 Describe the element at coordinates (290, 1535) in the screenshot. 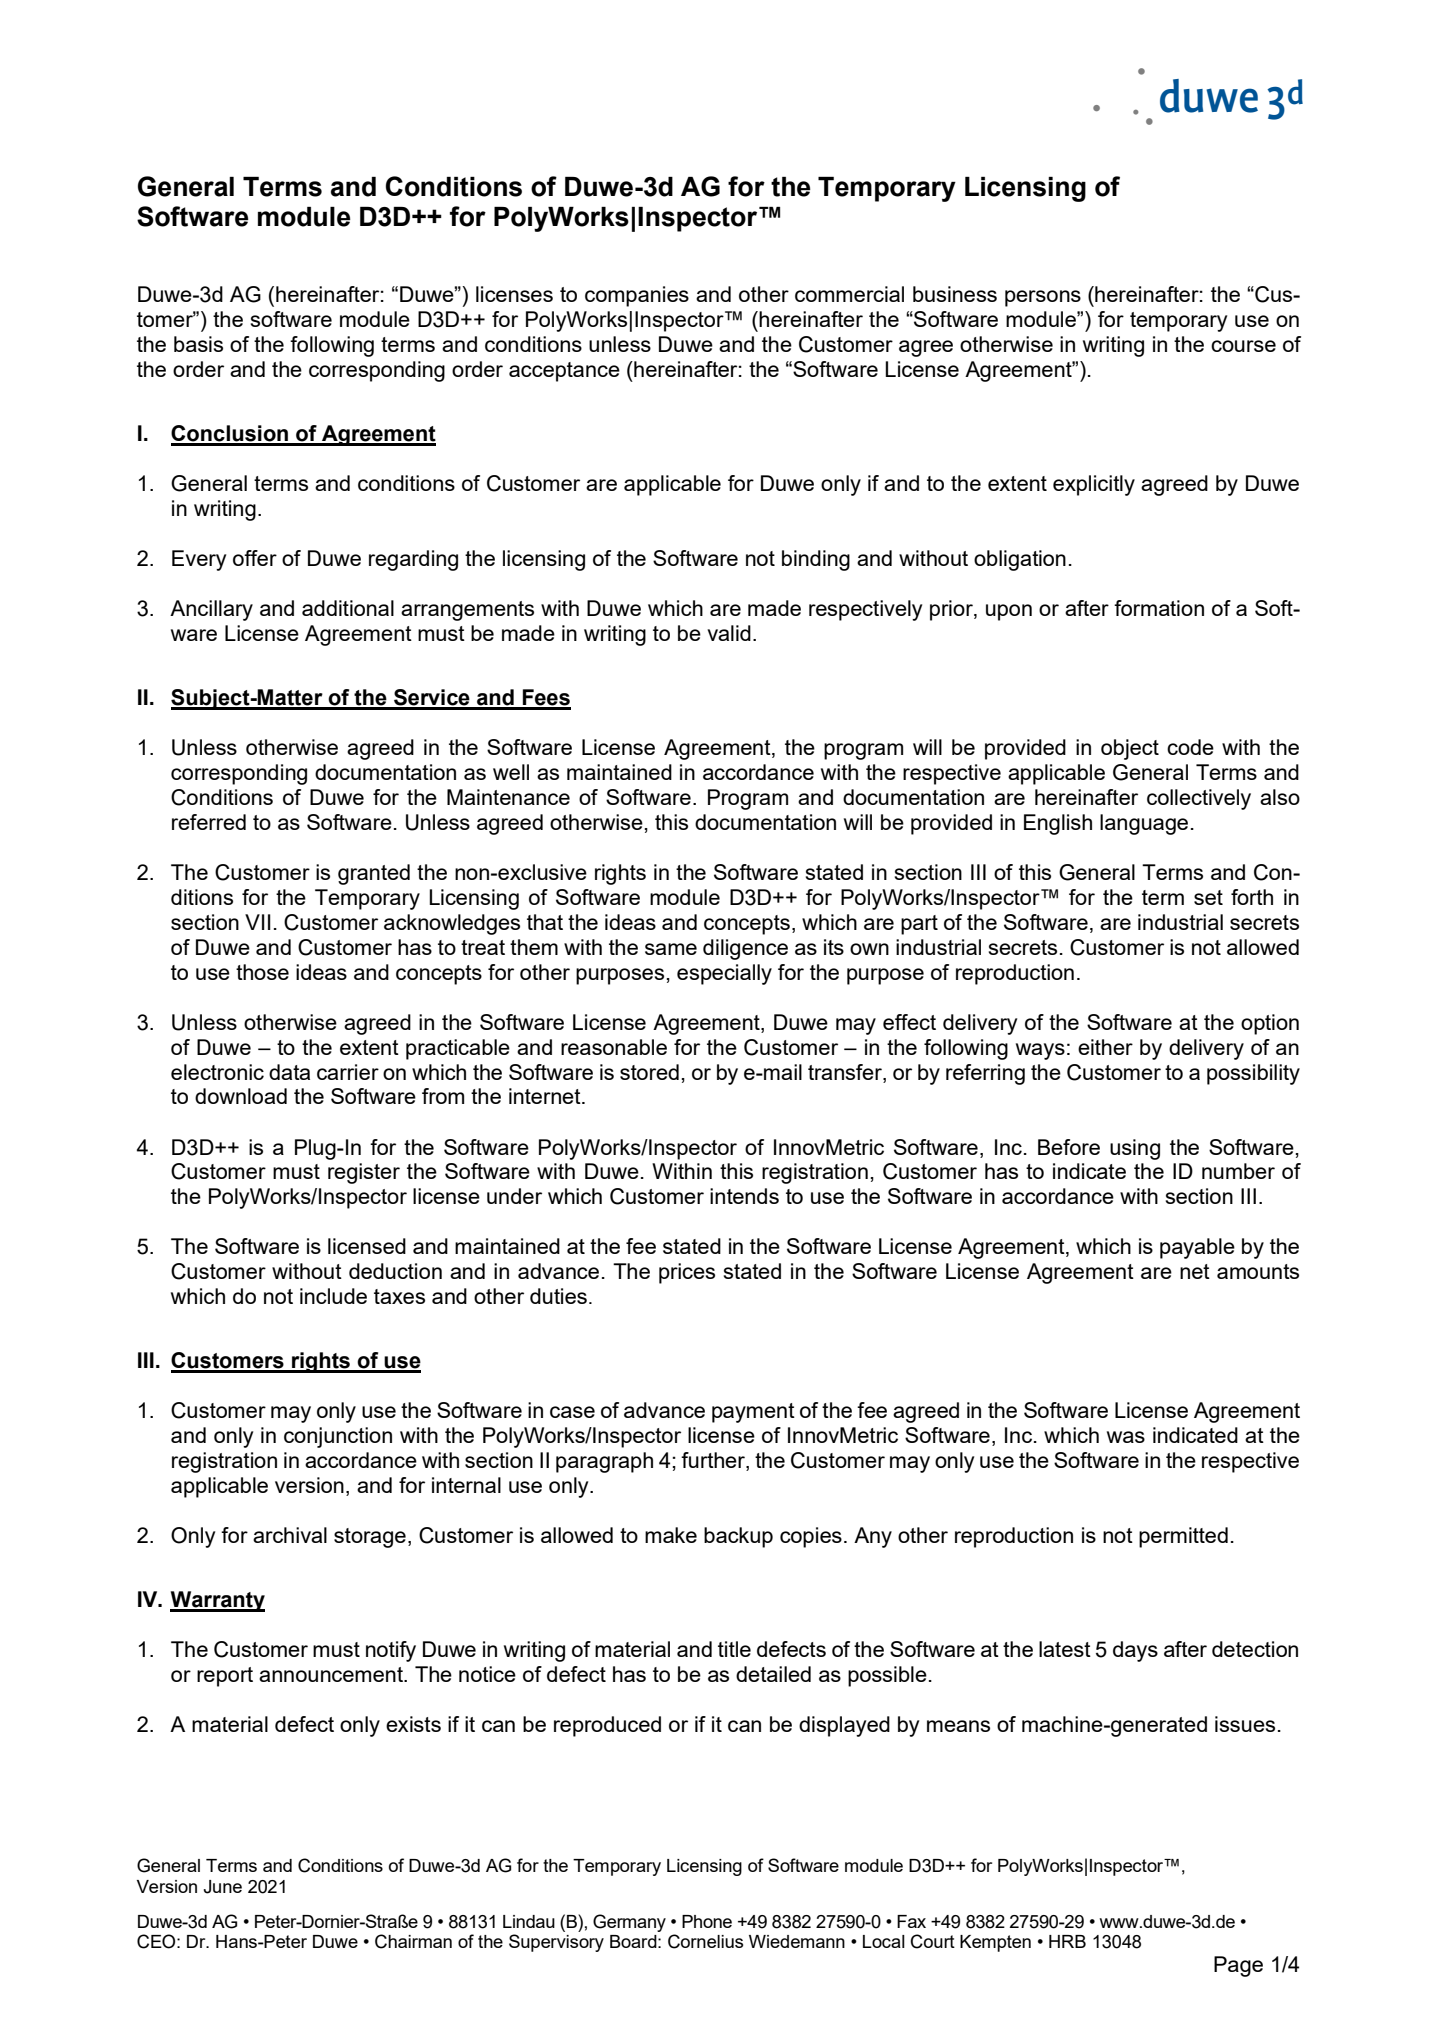

I see `archival` at that location.
